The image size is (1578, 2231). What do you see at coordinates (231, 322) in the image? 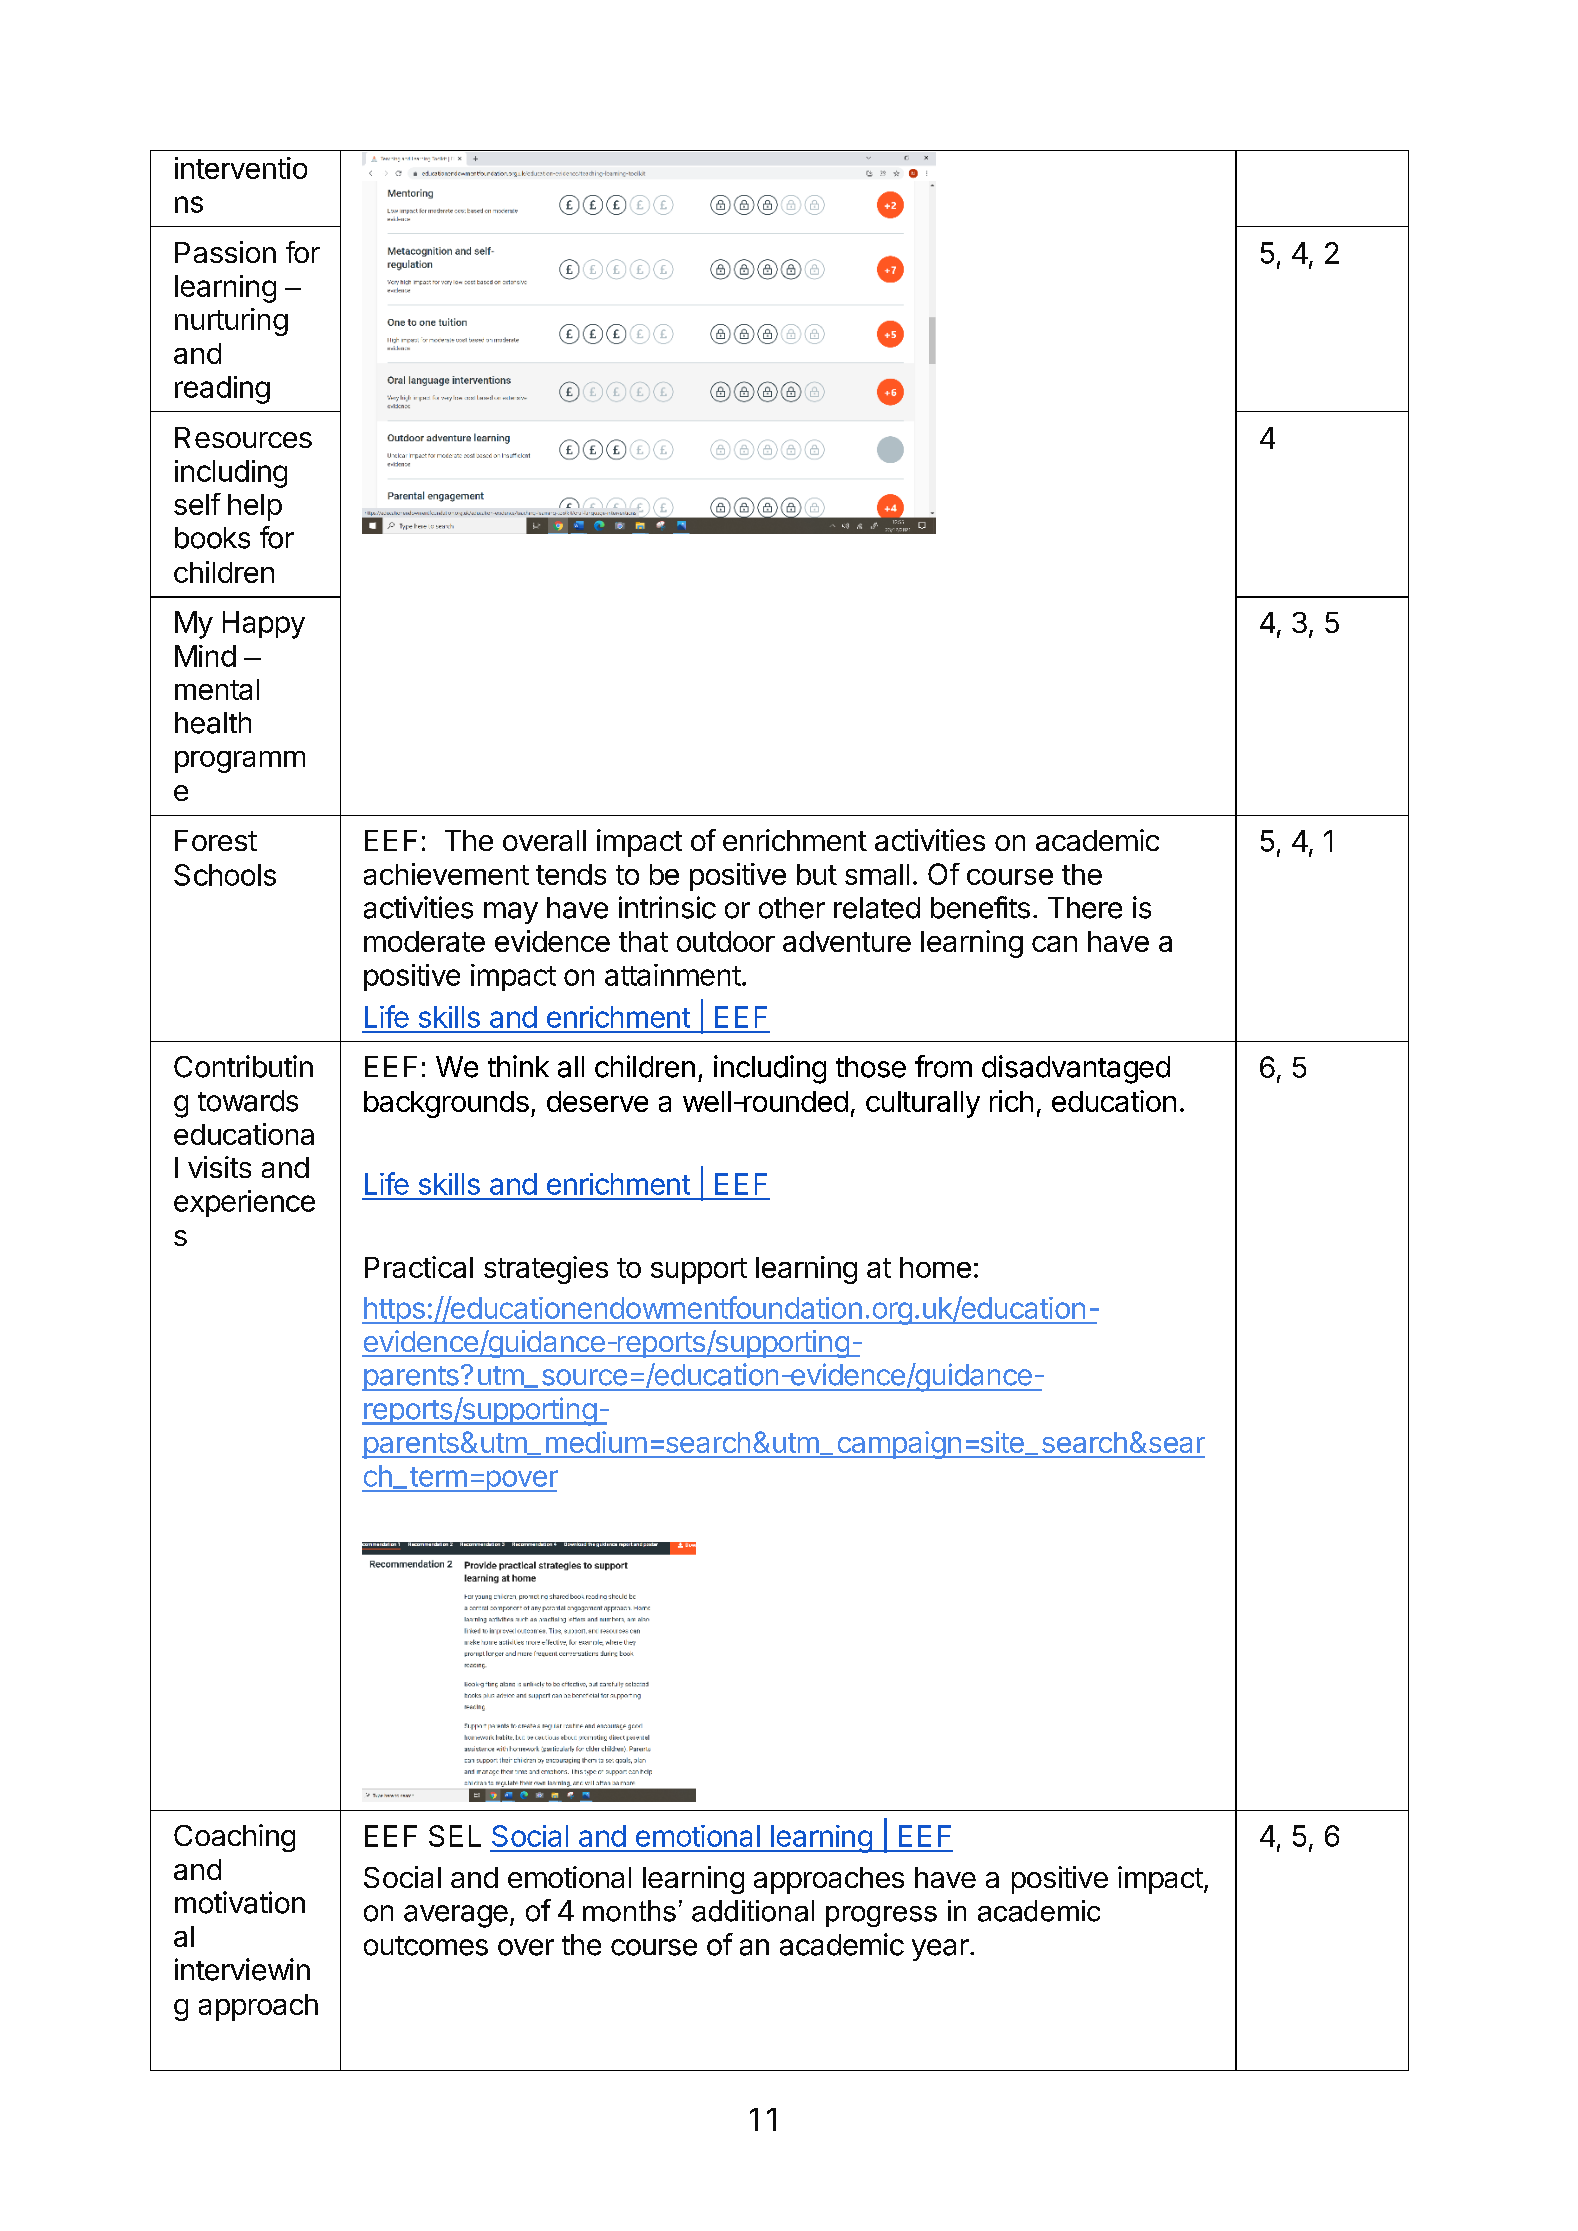
I see `nurturing` at bounding box center [231, 322].
